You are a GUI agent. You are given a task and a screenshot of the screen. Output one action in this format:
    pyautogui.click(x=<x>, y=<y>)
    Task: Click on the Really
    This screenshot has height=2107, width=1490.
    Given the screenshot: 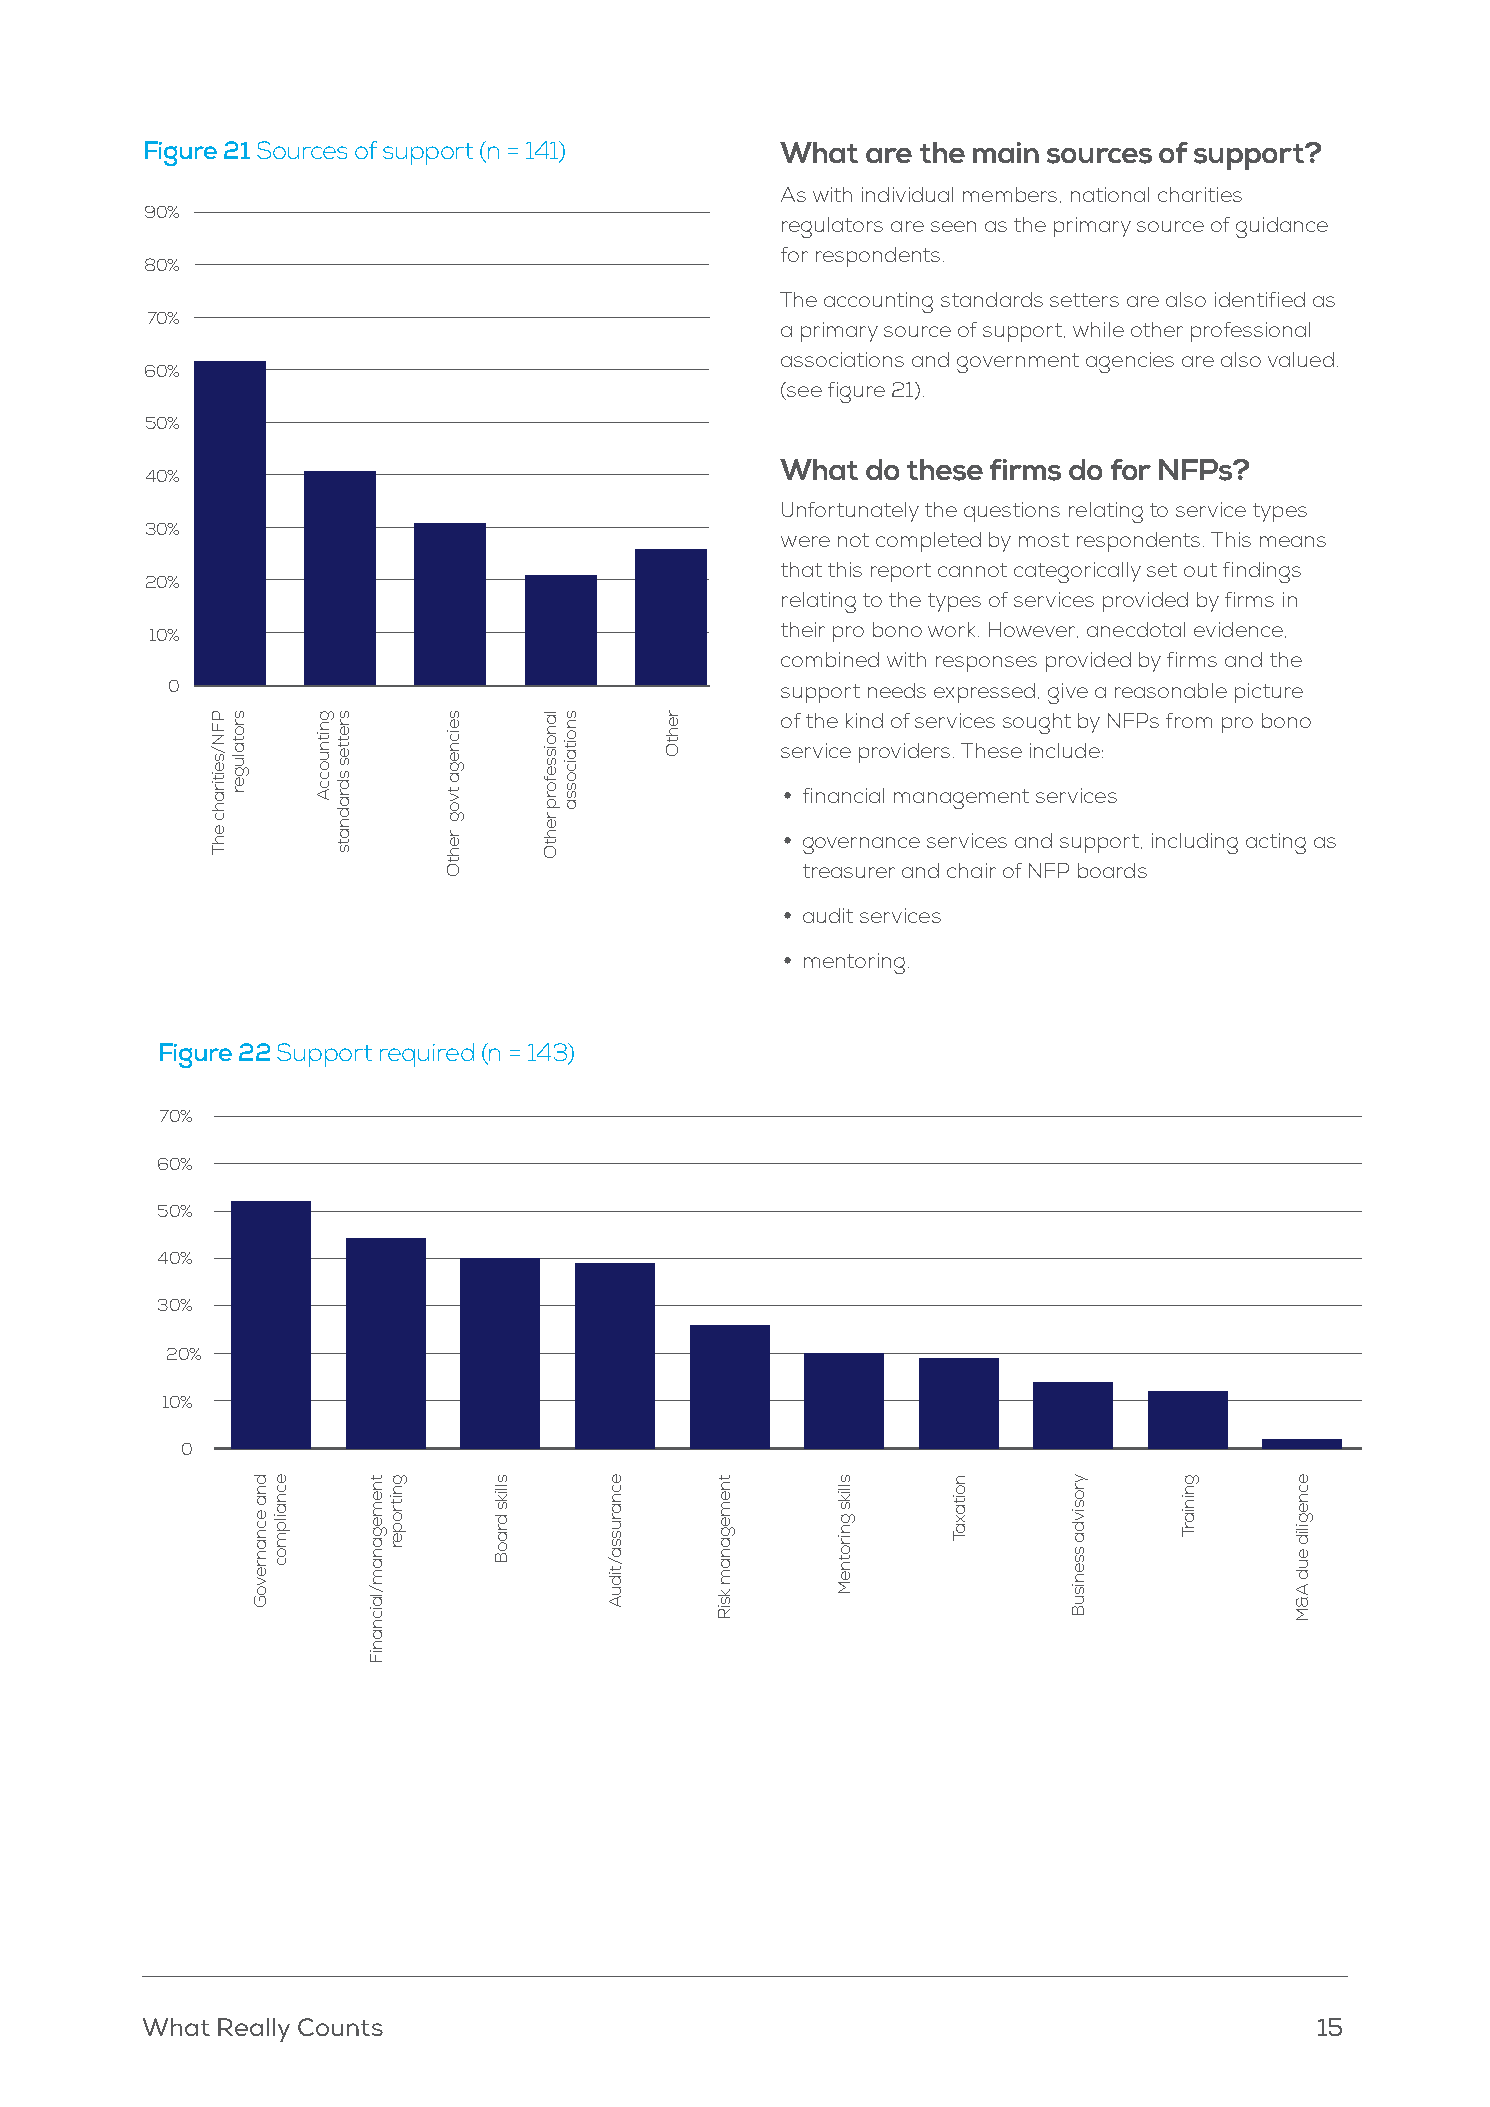 What is the action you would take?
    pyautogui.click(x=254, y=2030)
